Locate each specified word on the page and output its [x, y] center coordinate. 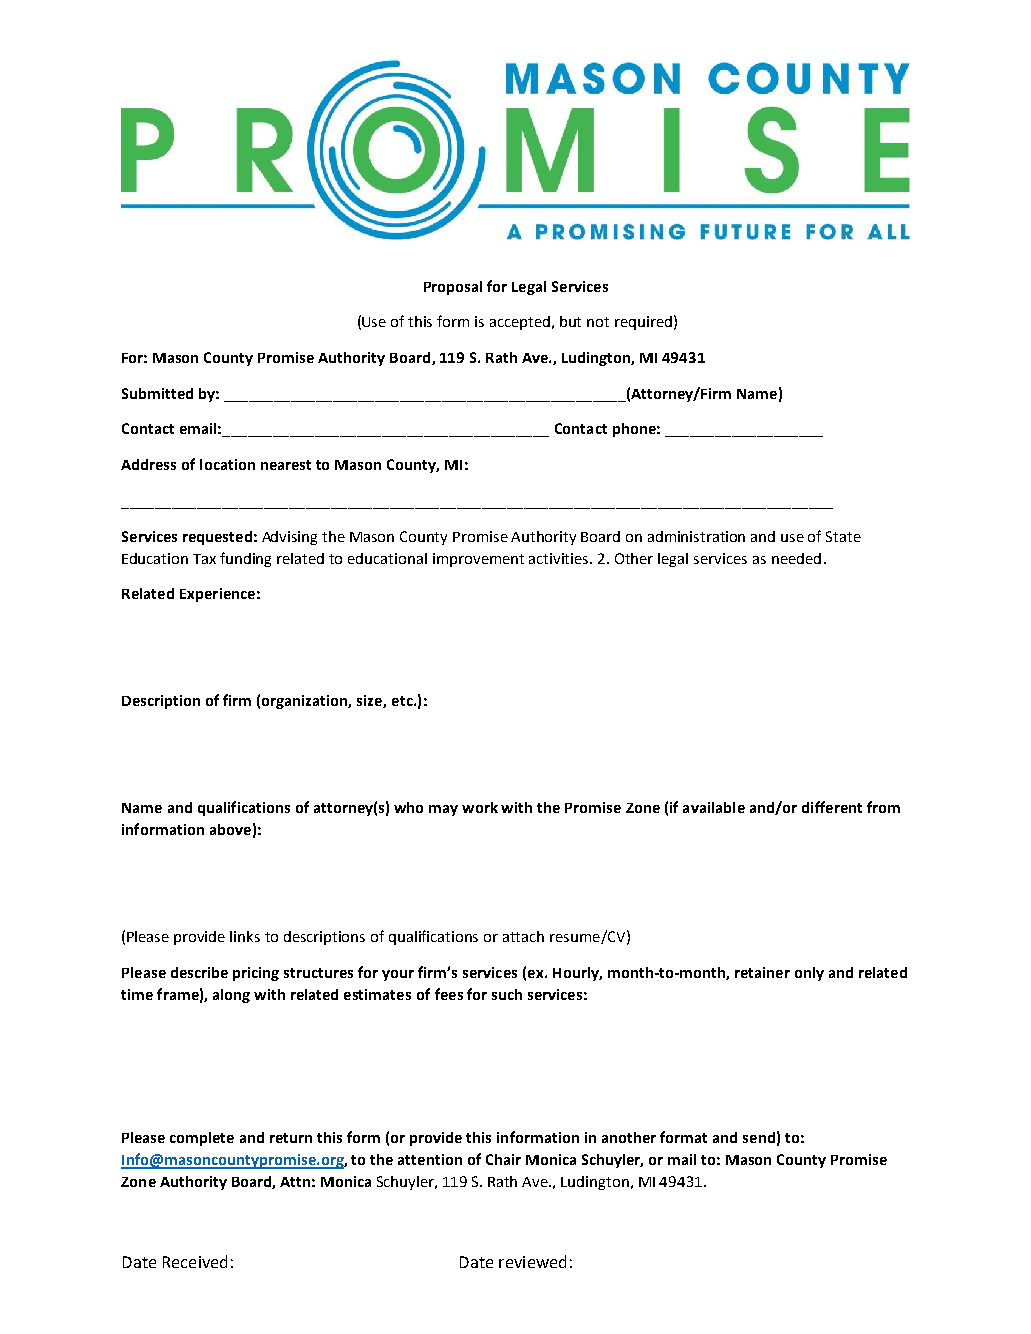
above [230, 829]
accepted [521, 323]
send [759, 1137]
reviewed [532, 1261]
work [480, 807]
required [643, 323]
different [832, 807]
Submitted [157, 393]
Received [195, 1261]
